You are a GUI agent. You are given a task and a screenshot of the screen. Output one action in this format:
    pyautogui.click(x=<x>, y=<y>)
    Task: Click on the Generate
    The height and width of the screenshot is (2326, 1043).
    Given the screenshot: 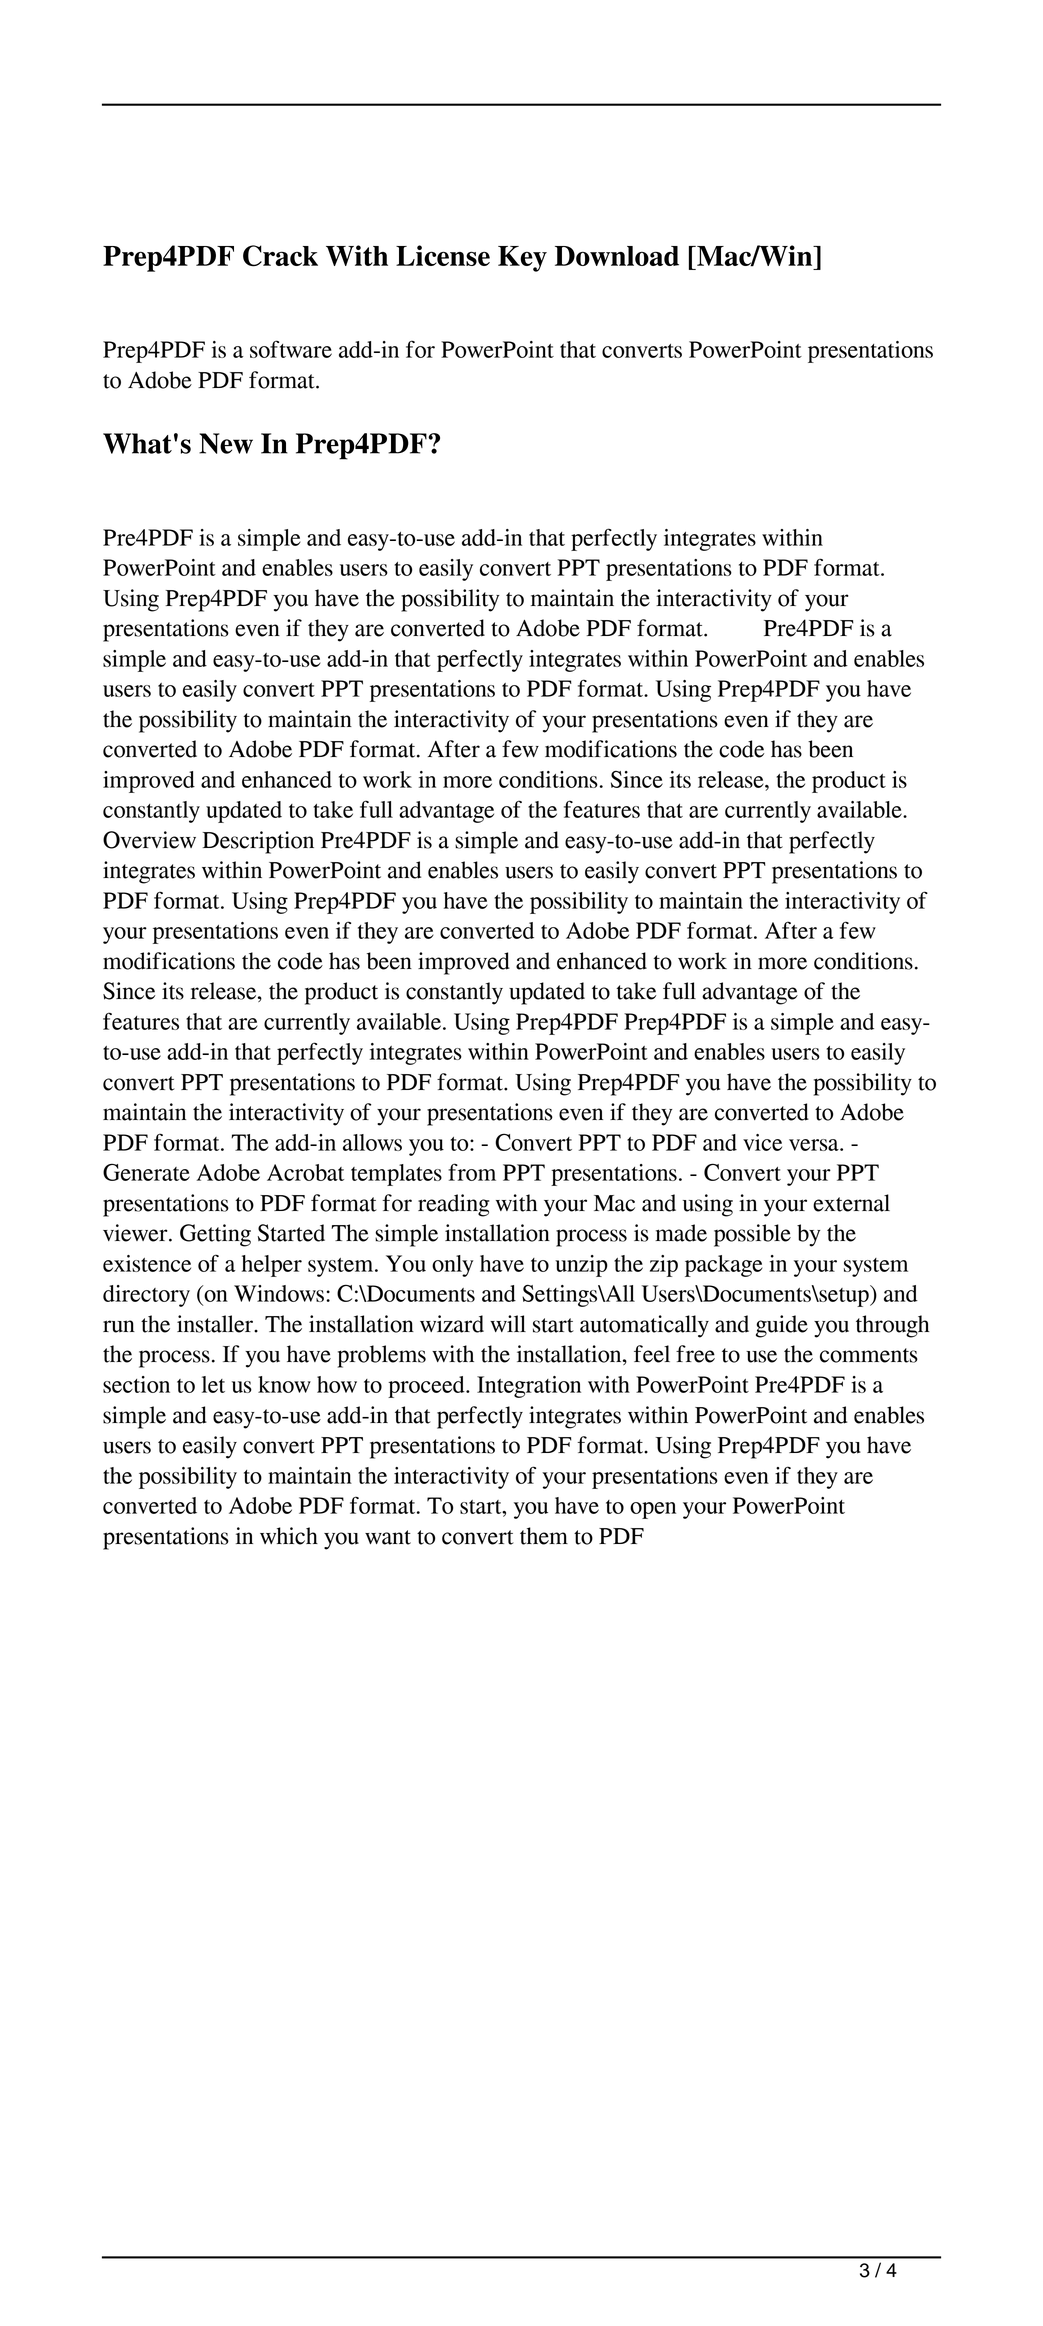 What is the action you would take?
    pyautogui.click(x=146, y=1172)
